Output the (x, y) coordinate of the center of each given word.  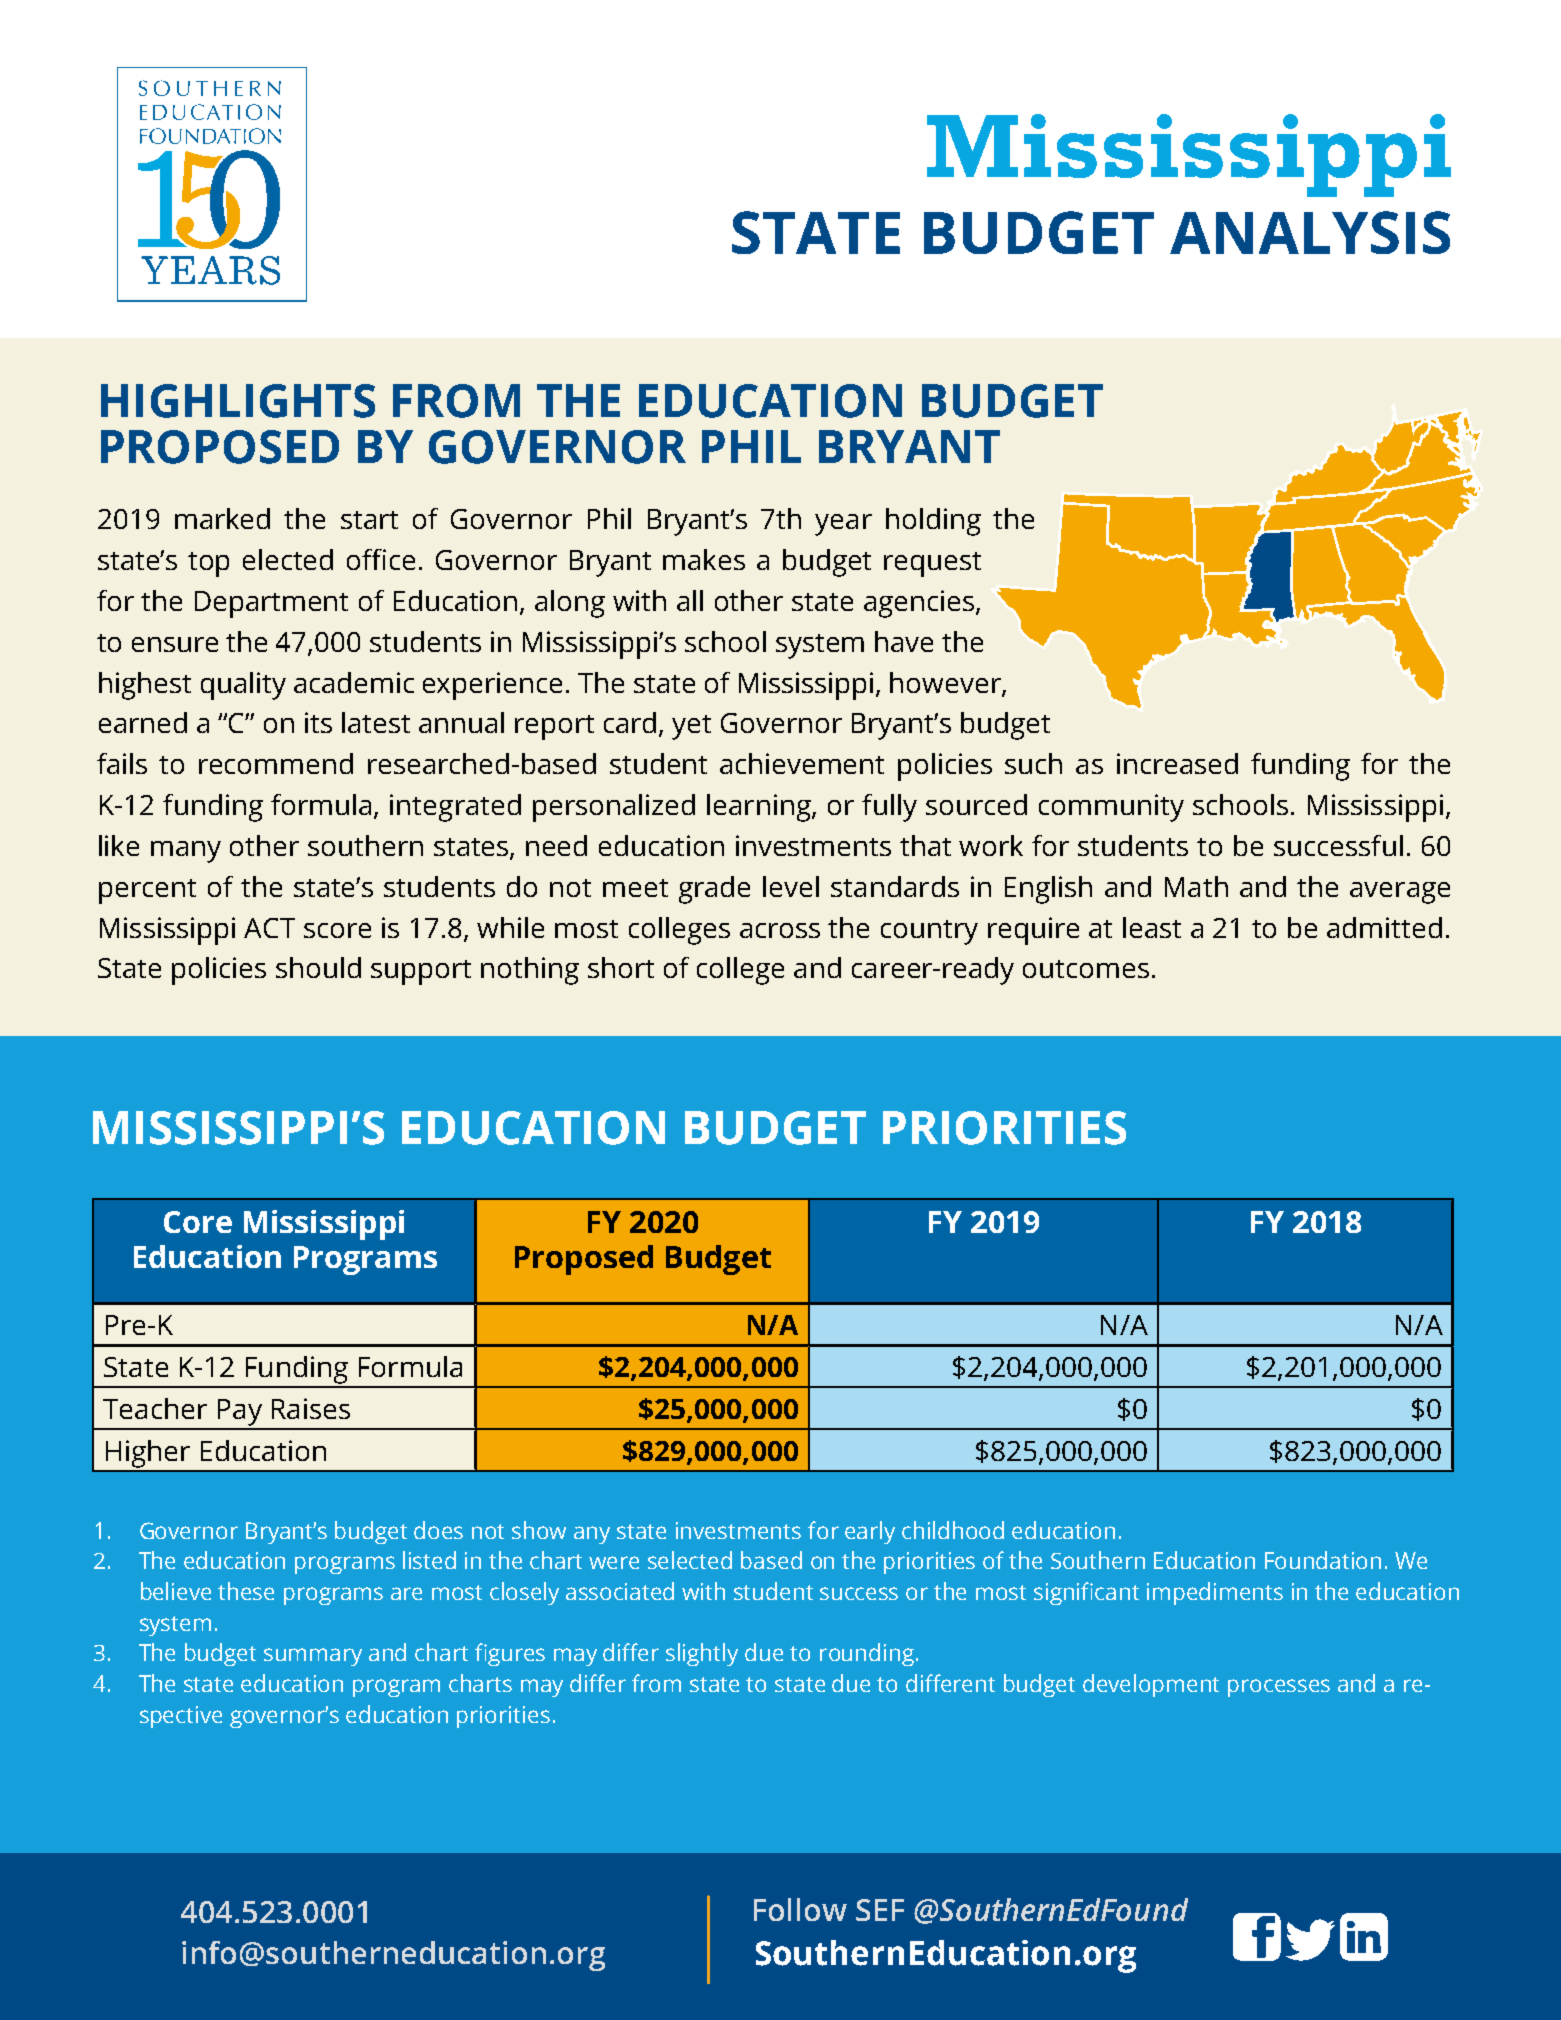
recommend (276, 763)
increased (1177, 763)
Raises (311, 1408)
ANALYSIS (1310, 232)
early (870, 1532)
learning (760, 808)
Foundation (1323, 1560)
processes (1279, 1688)
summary (313, 1657)
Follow (800, 1909)
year (843, 525)
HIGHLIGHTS (238, 401)
